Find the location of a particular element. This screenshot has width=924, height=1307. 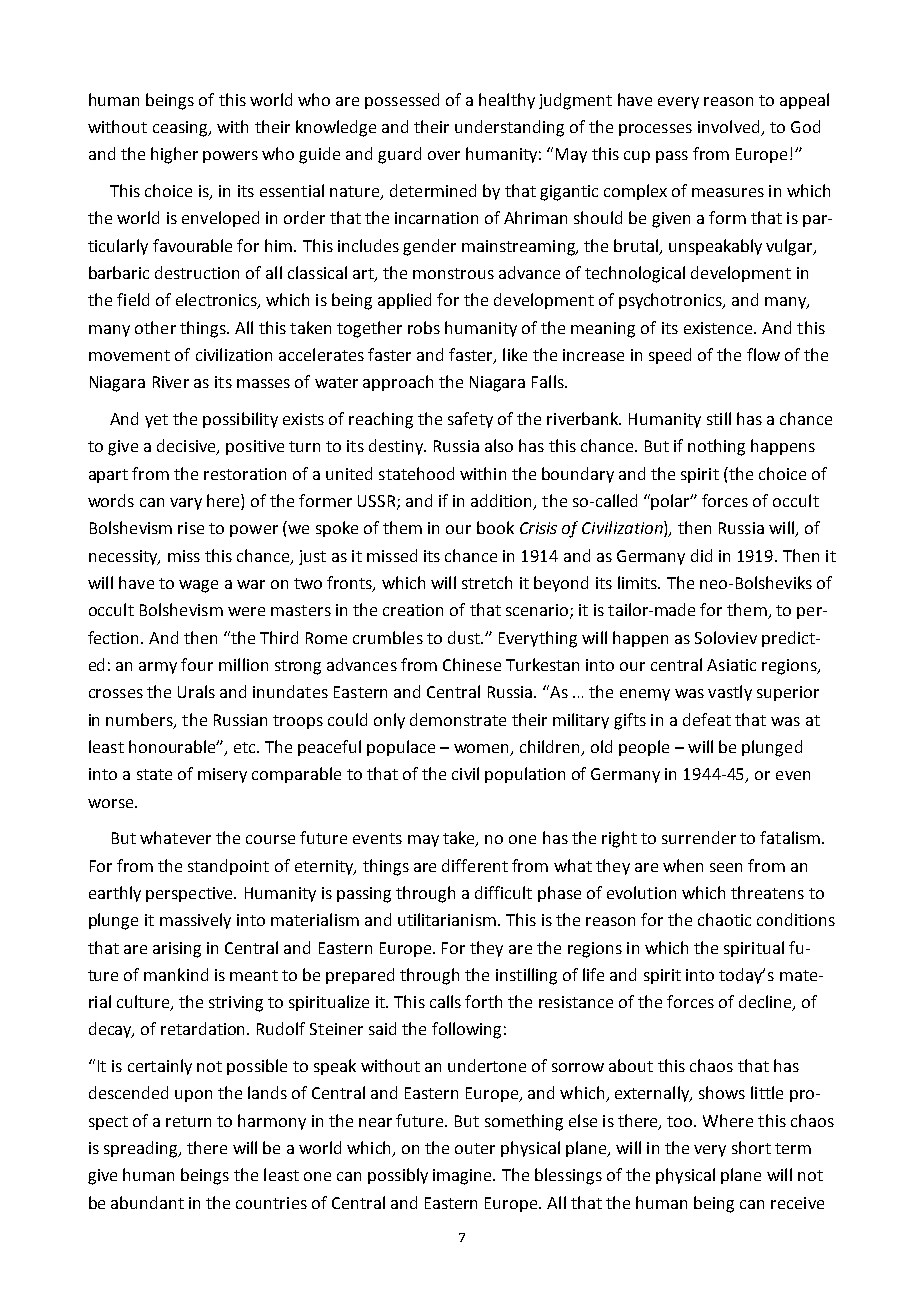

involved is located at coordinates (730, 128).
